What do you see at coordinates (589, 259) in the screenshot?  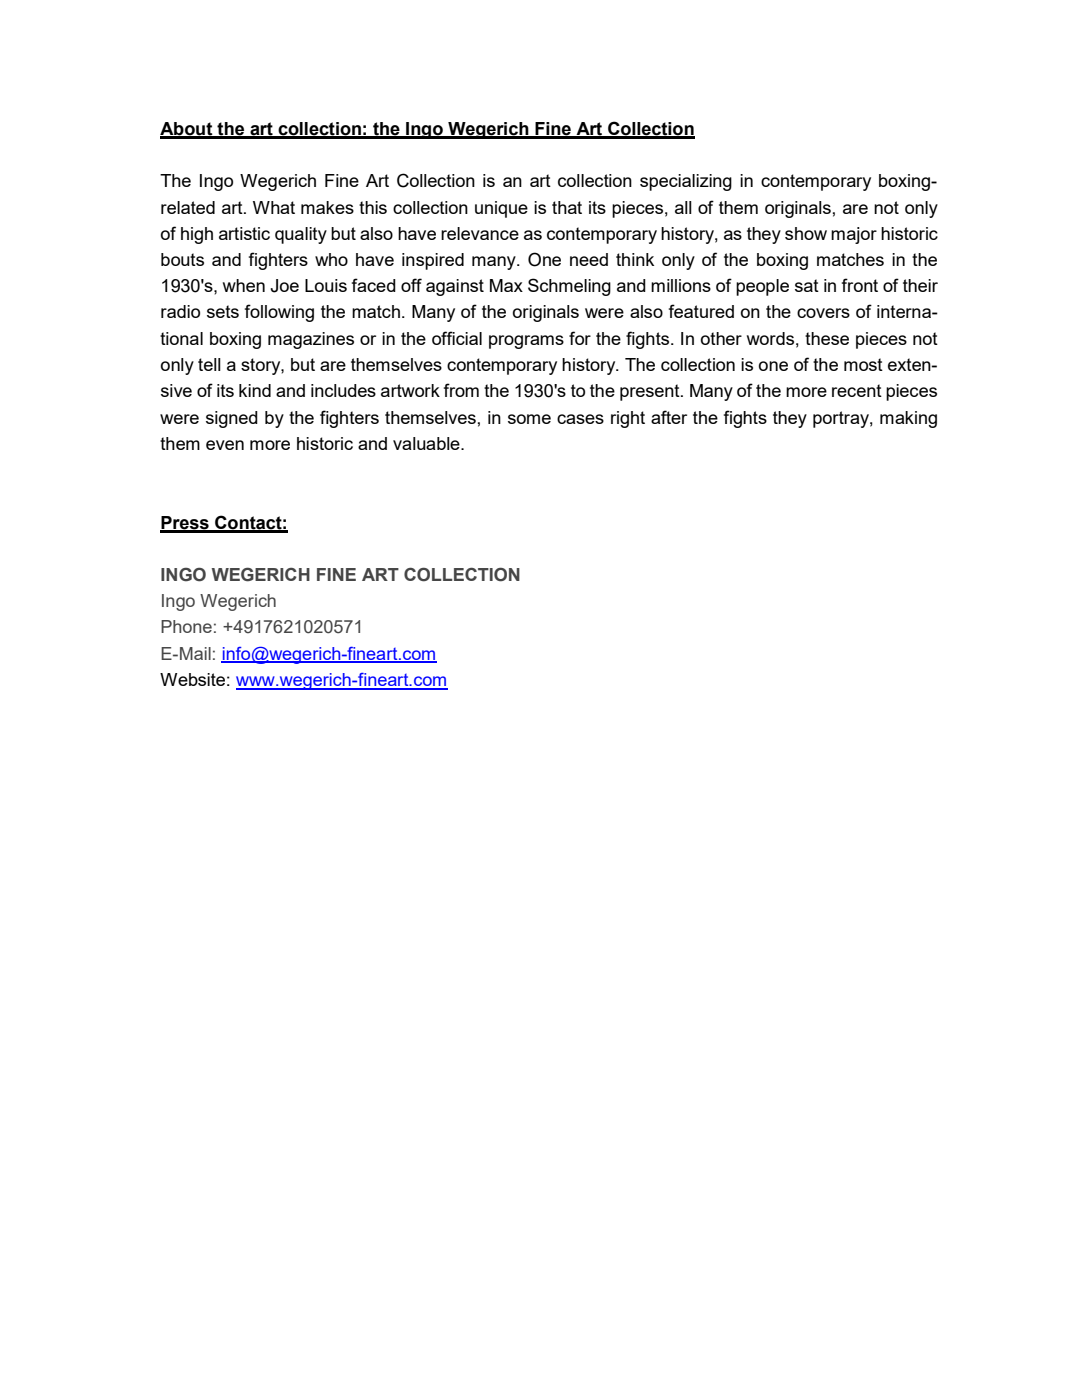 I see `need` at bounding box center [589, 259].
